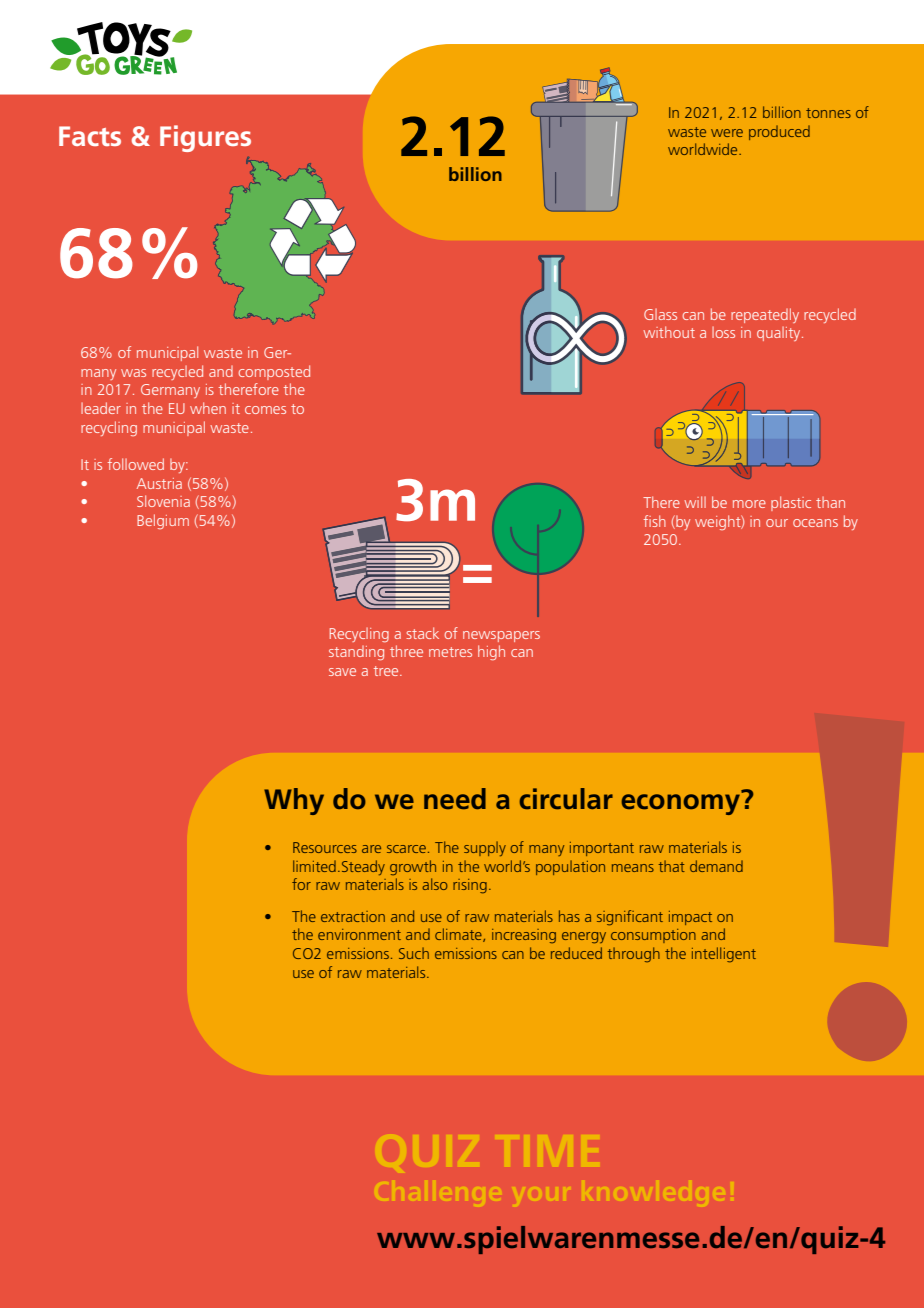 The height and width of the document is (1308, 924). I want to click on Belgium, so click(163, 521).
